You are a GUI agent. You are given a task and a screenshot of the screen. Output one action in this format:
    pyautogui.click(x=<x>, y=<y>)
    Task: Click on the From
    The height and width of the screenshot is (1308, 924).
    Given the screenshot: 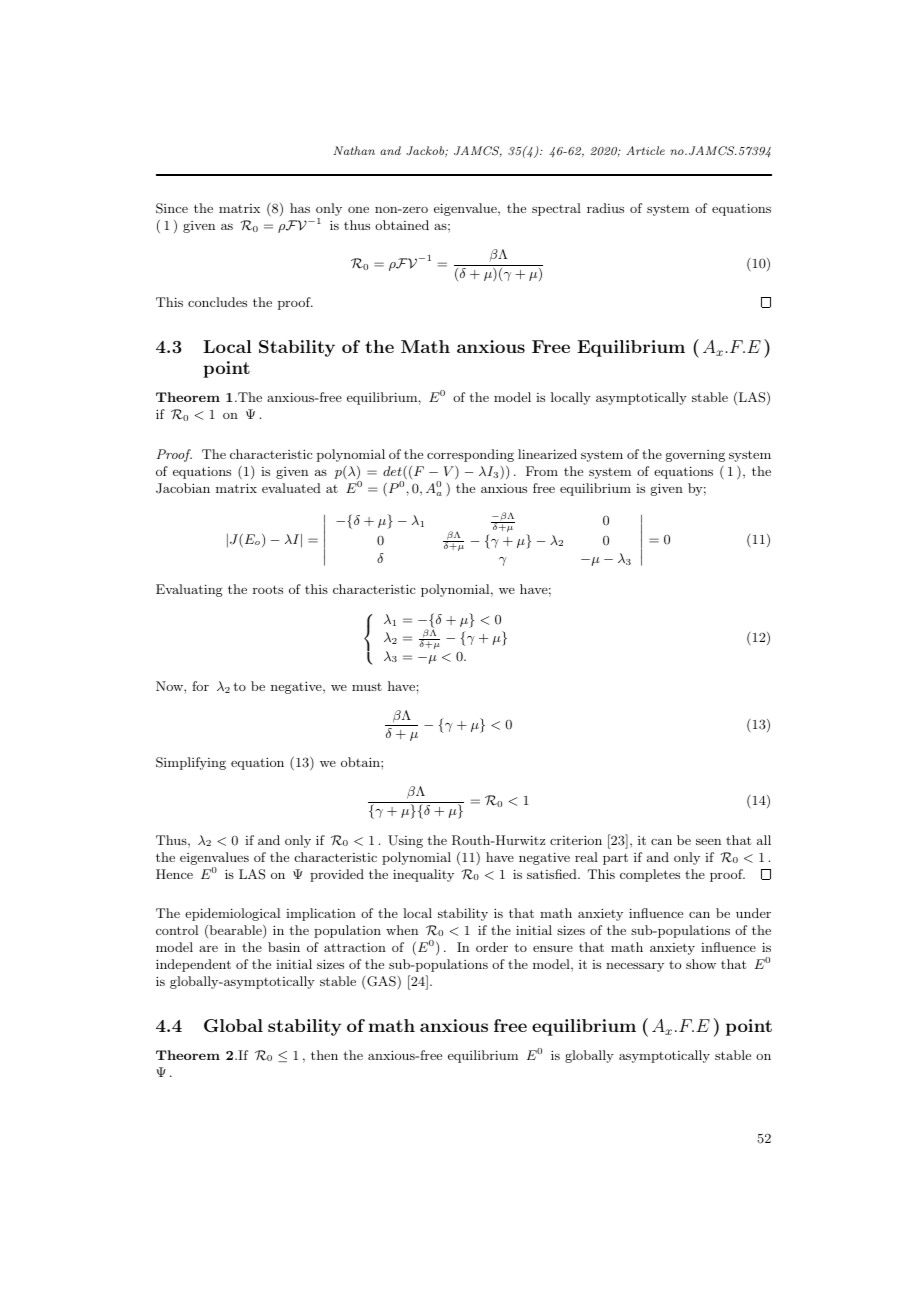 What is the action you would take?
    pyautogui.click(x=542, y=471)
